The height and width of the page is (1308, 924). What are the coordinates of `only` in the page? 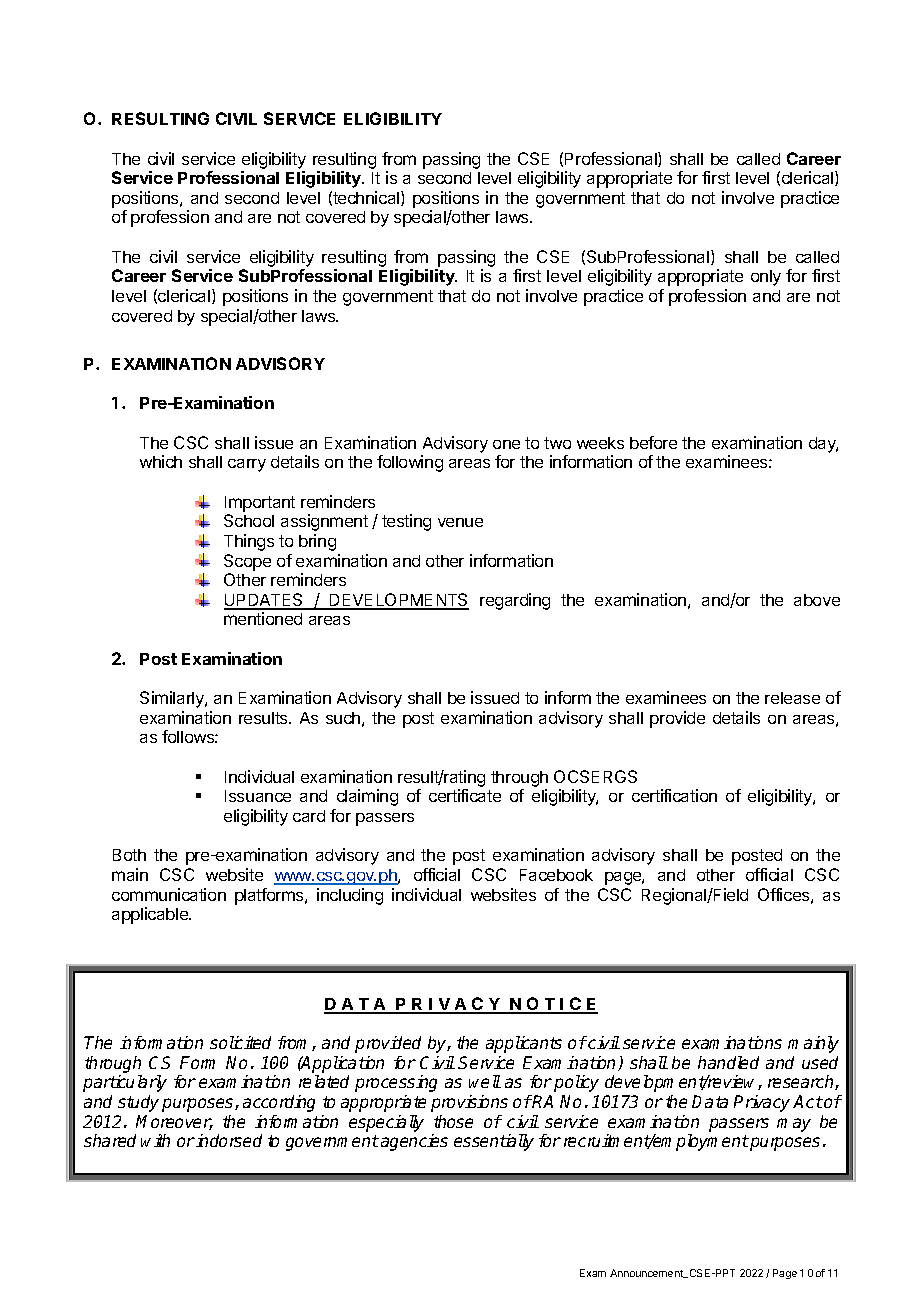 It's located at (766, 278).
